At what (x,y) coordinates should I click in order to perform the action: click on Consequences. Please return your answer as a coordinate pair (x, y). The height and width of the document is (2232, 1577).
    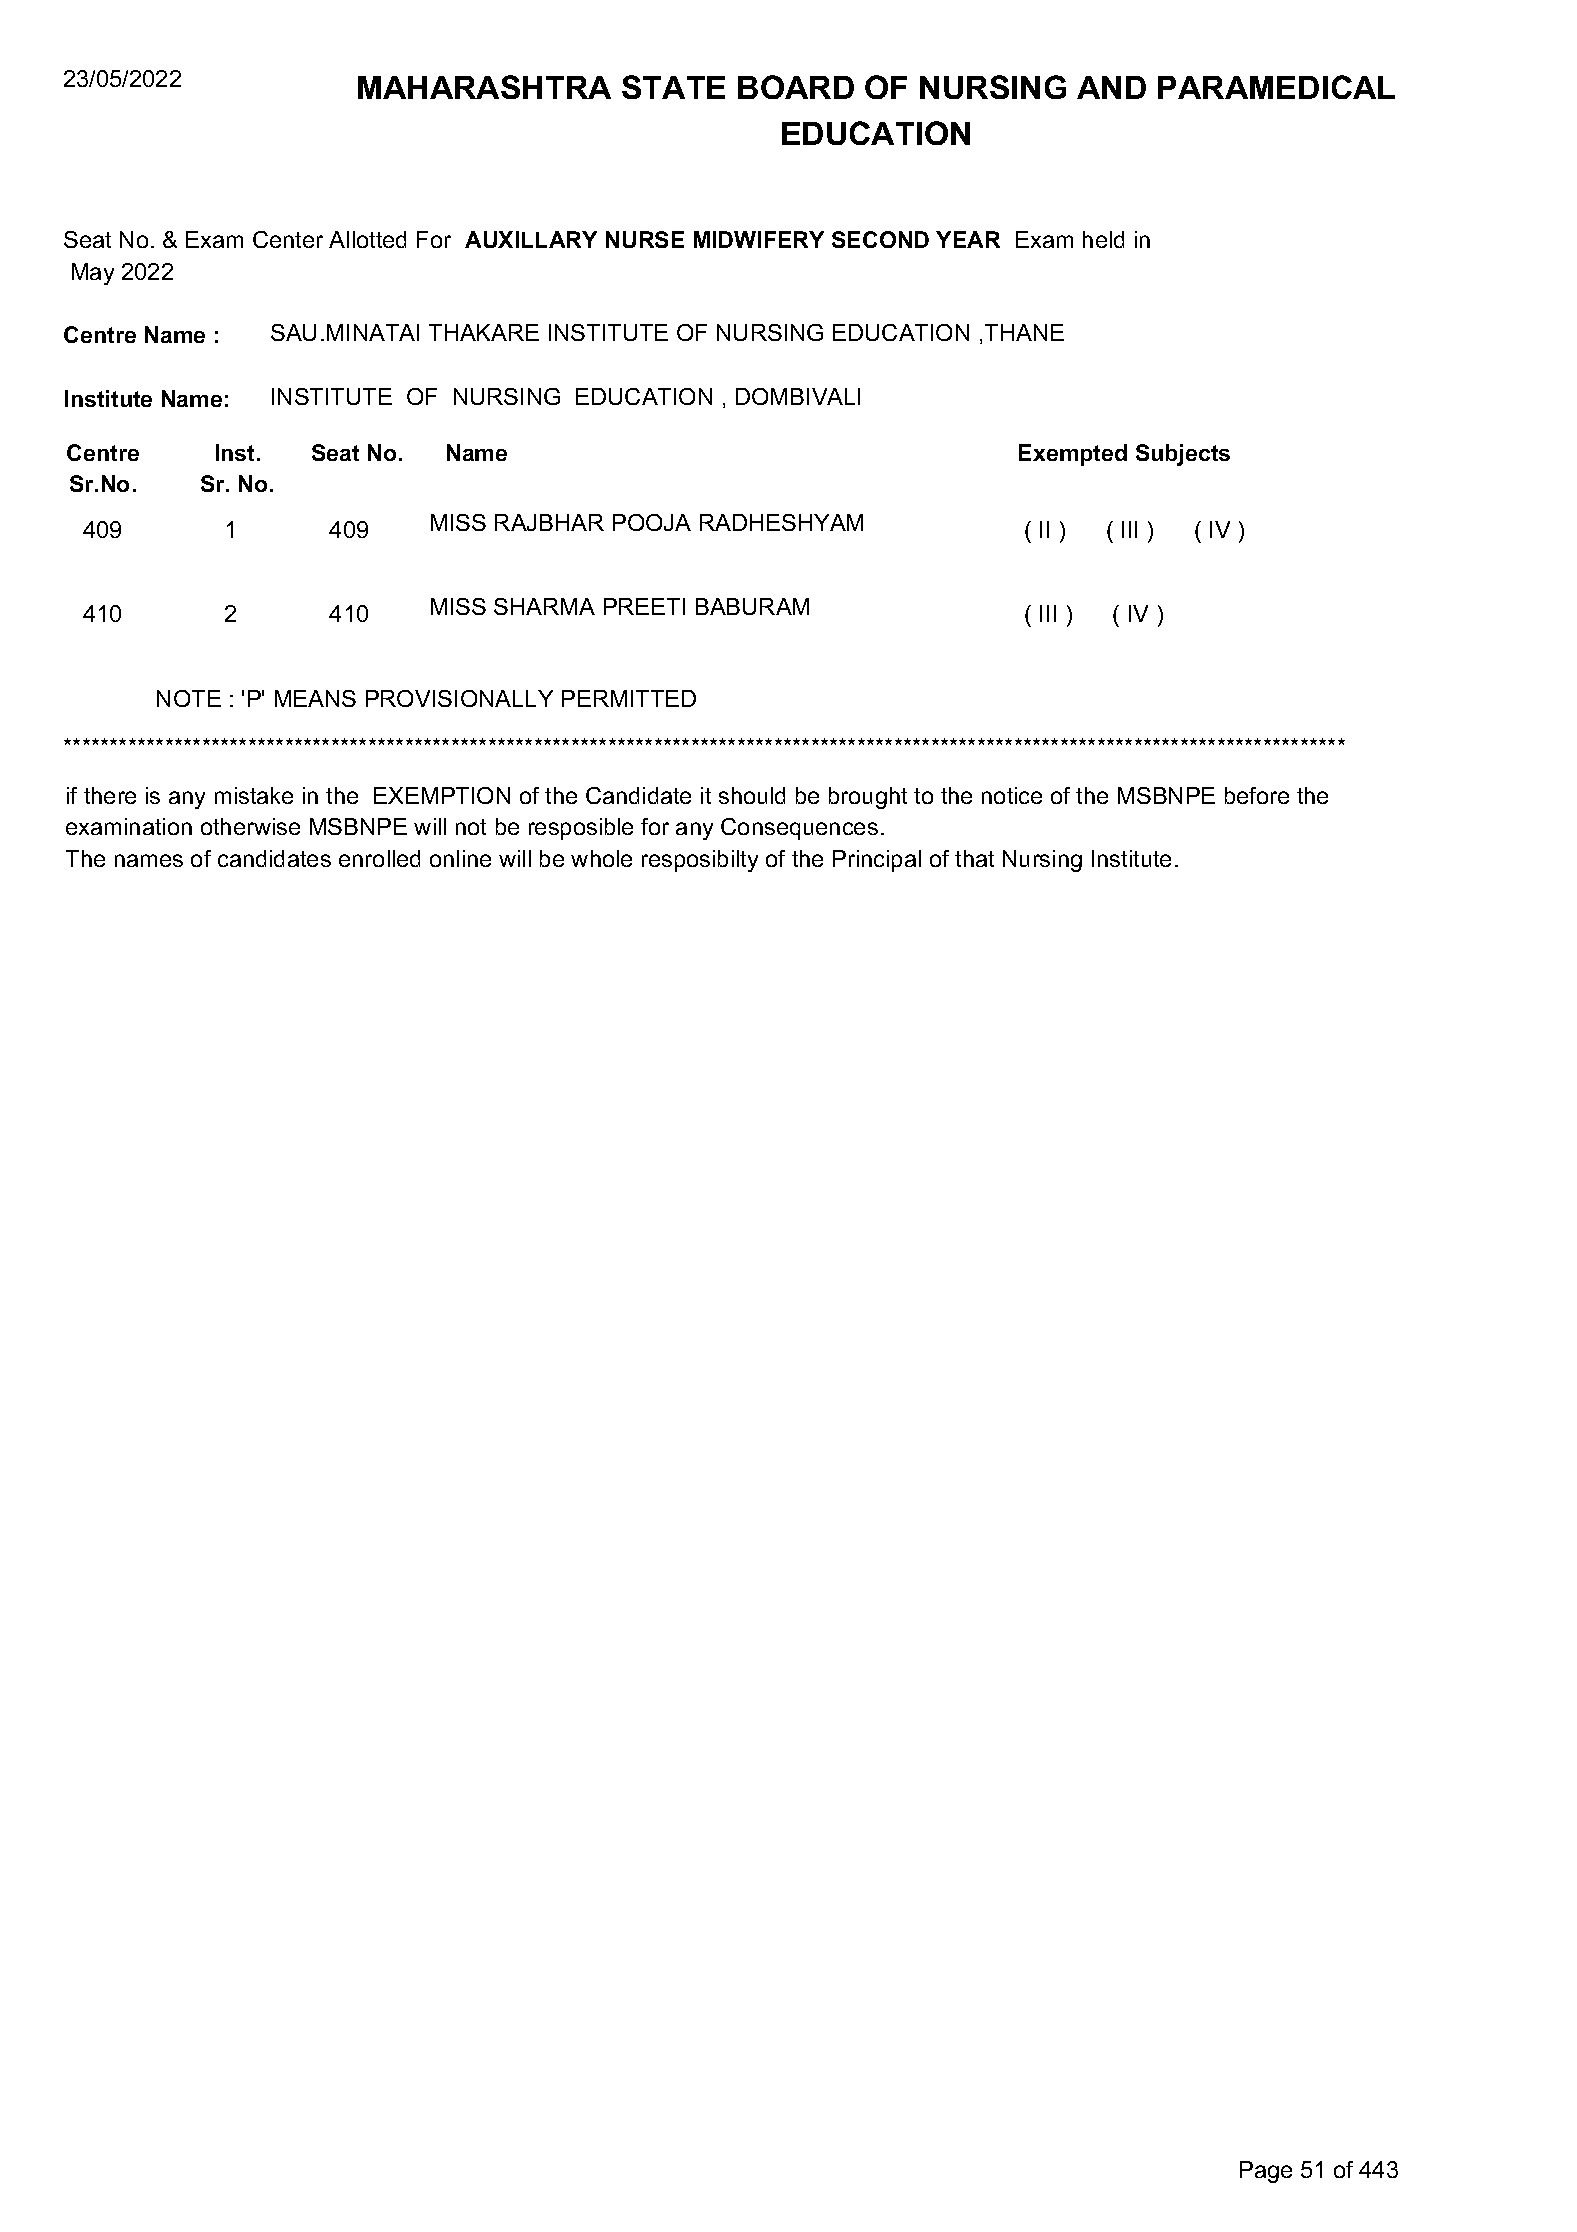
    Looking at the image, I should click on (799, 829).
